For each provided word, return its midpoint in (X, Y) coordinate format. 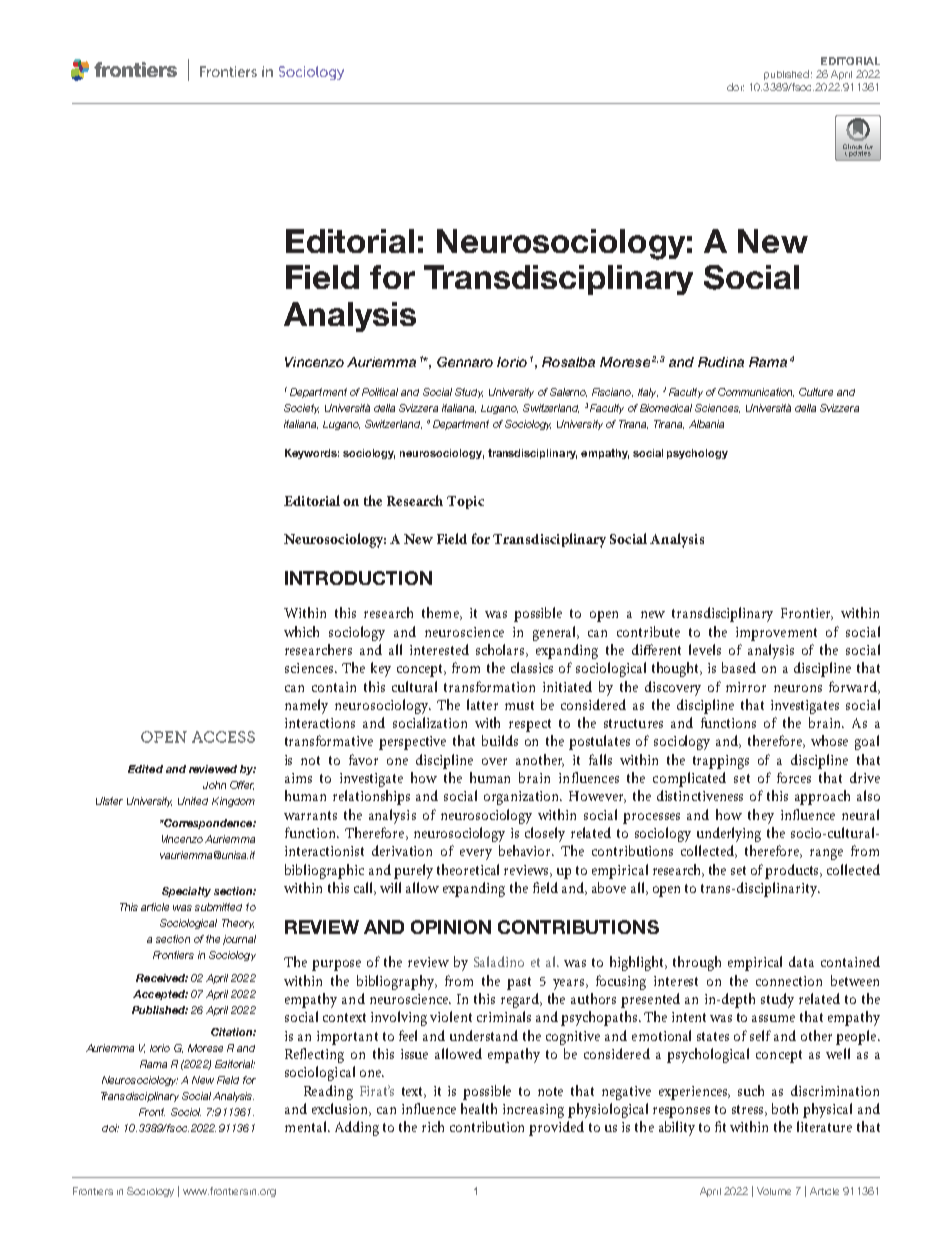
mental (307, 1126)
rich (433, 1126)
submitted (218, 907)
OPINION (451, 927)
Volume (774, 1191)
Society (301, 409)
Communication (756, 392)
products (793, 871)
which (301, 631)
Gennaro (465, 362)
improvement (776, 634)
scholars (501, 650)
